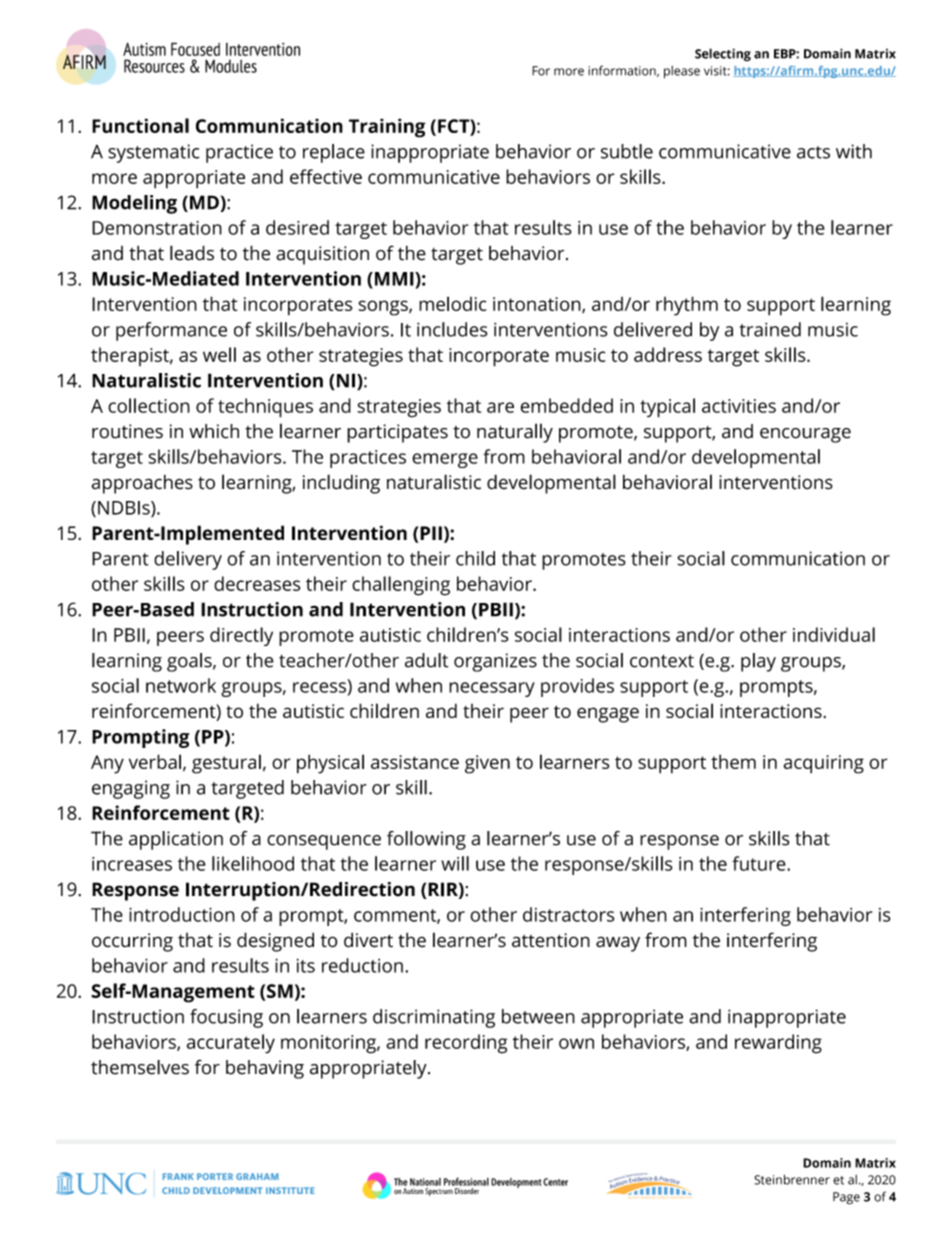 The width and height of the screenshot is (952, 1233). I want to click on Selecting, so click(723, 55).
